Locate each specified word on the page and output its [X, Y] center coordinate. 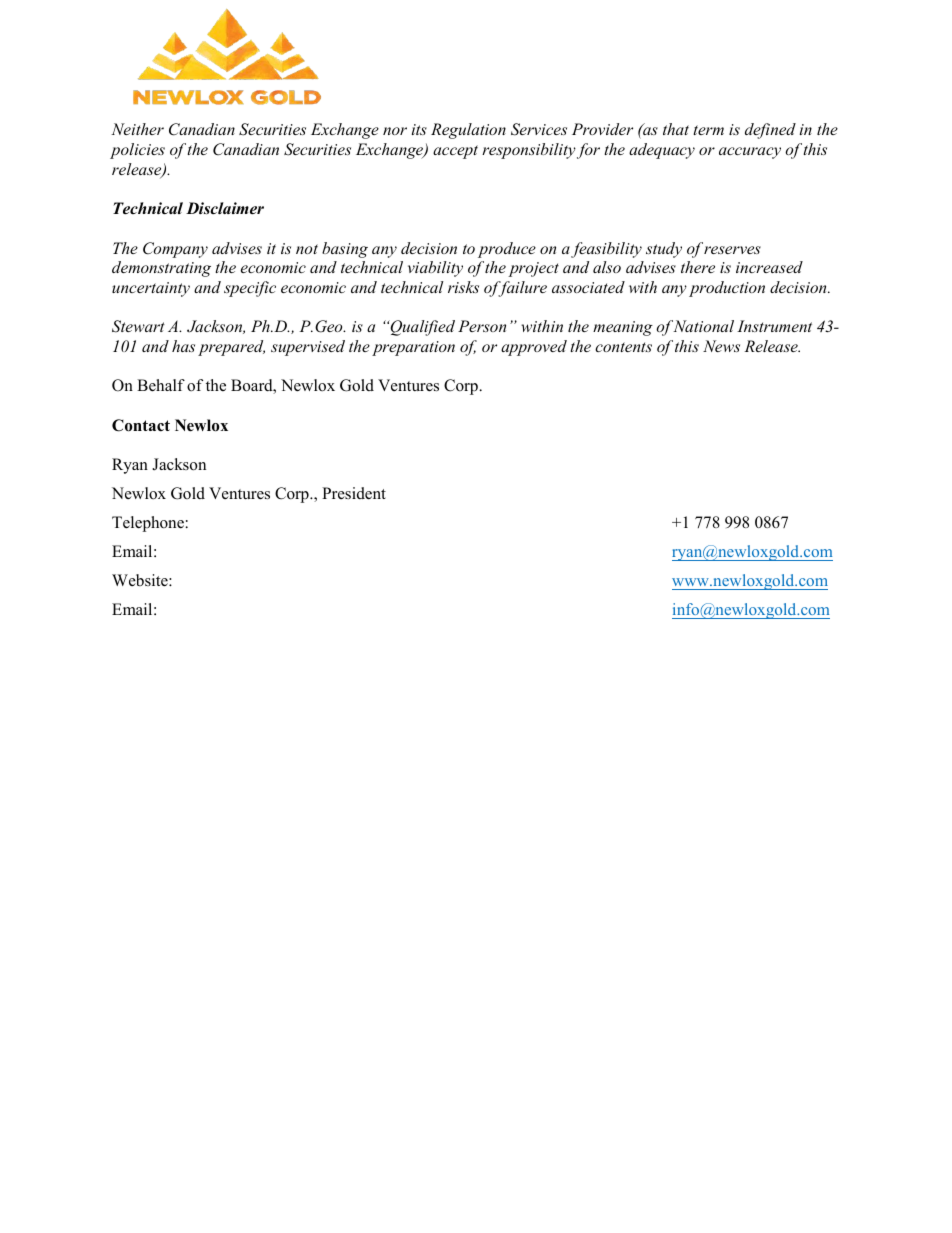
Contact [141, 425]
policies [137, 151]
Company [175, 250]
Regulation [468, 131]
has [183, 346]
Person [482, 326]
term [708, 130]
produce [507, 250]
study [664, 250]
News [721, 346]
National [702, 326]
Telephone [148, 524]
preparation [413, 348]
